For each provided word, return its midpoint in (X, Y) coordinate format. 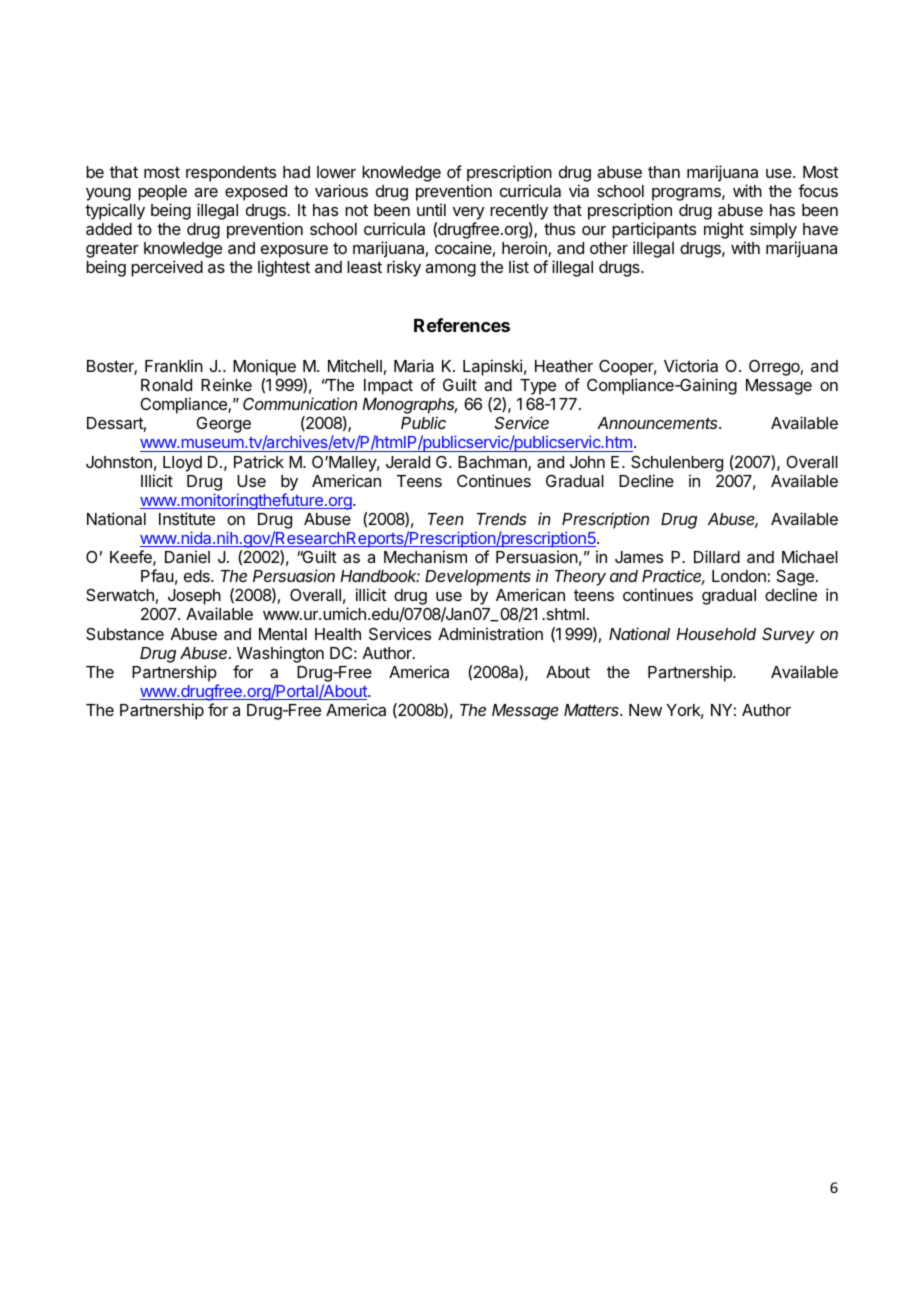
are (206, 192)
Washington (280, 654)
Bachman (493, 463)
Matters (593, 710)
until (431, 209)
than (664, 172)
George (223, 425)
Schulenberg (677, 464)
